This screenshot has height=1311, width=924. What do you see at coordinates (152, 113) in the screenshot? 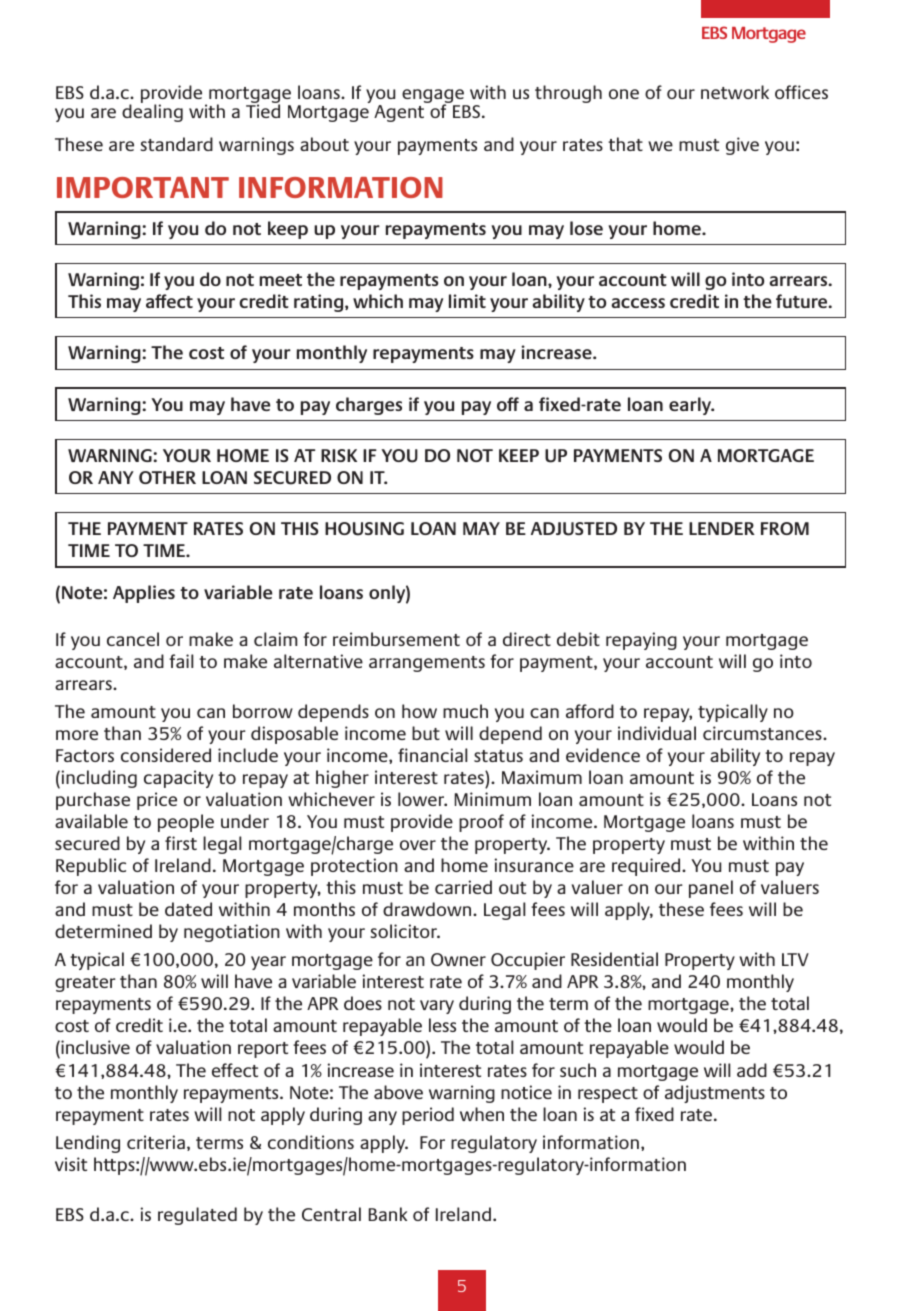
I see `dealing` at bounding box center [152, 113].
